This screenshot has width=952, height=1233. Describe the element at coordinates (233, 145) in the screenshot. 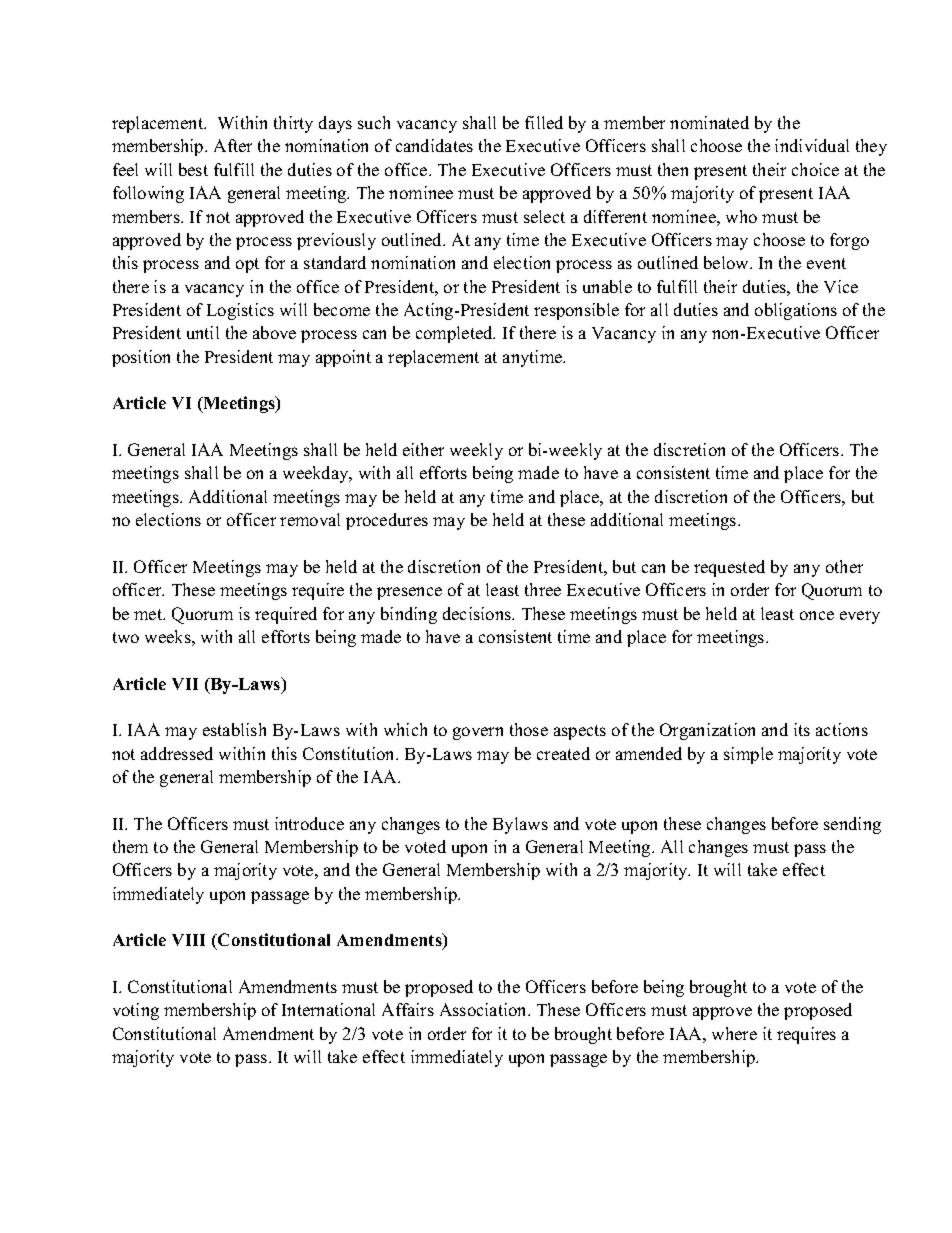

I see `After` at that location.
